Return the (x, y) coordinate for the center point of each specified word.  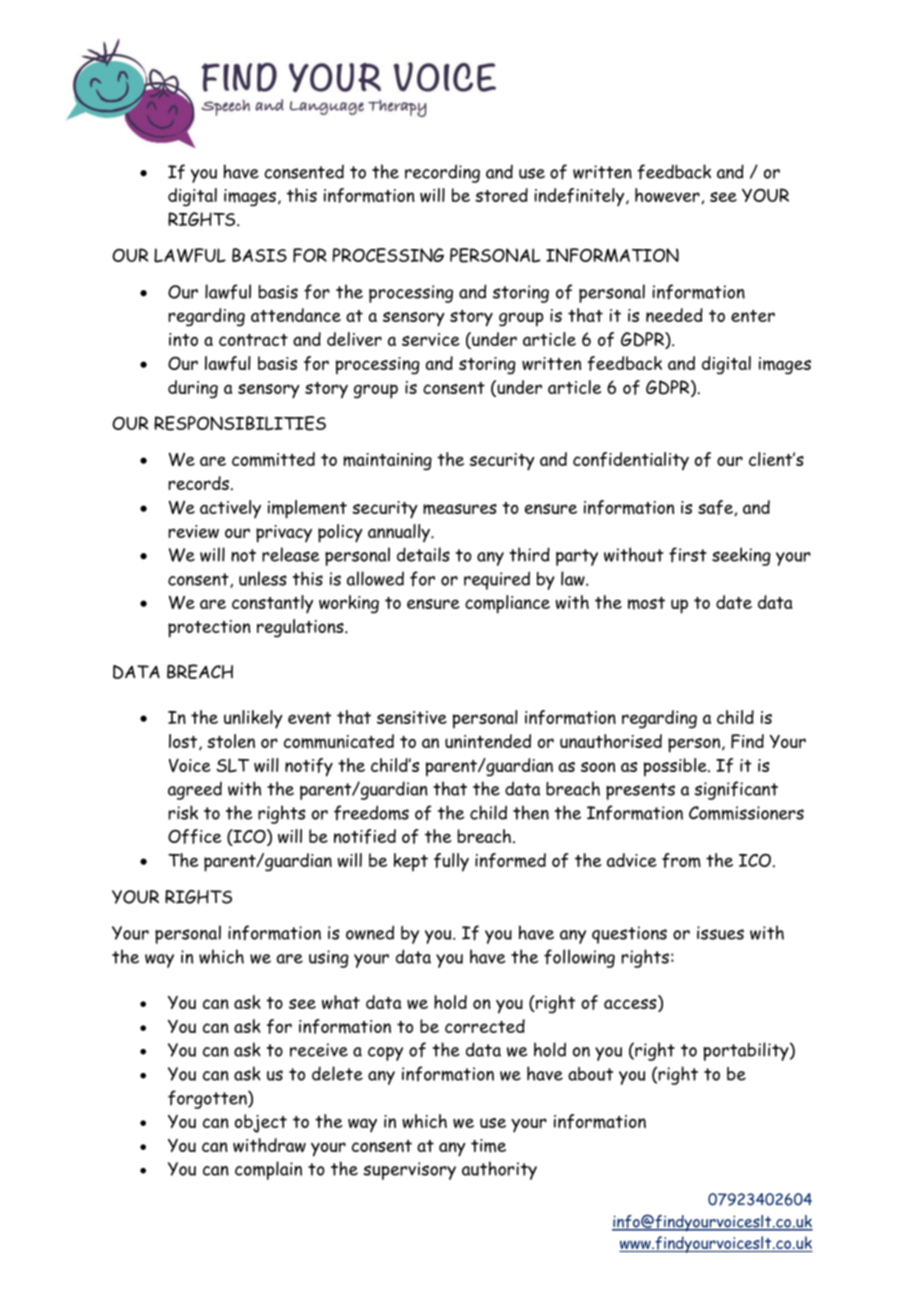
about (590, 1074)
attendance (296, 315)
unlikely (253, 719)
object (261, 1123)
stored (501, 195)
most (646, 603)
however (668, 196)
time (488, 1146)
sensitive (412, 717)
